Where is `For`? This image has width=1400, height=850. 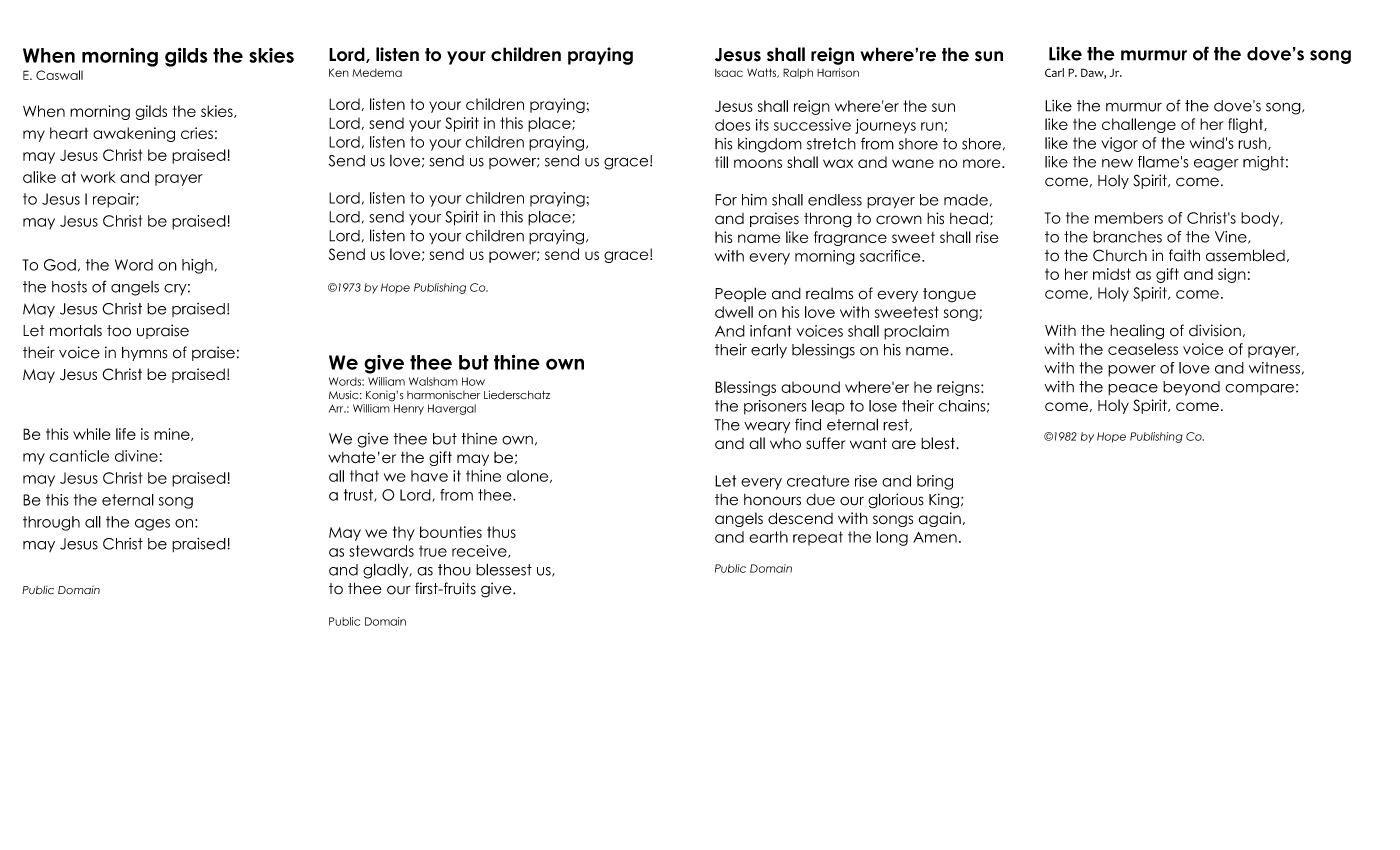
For is located at coordinates (726, 200).
